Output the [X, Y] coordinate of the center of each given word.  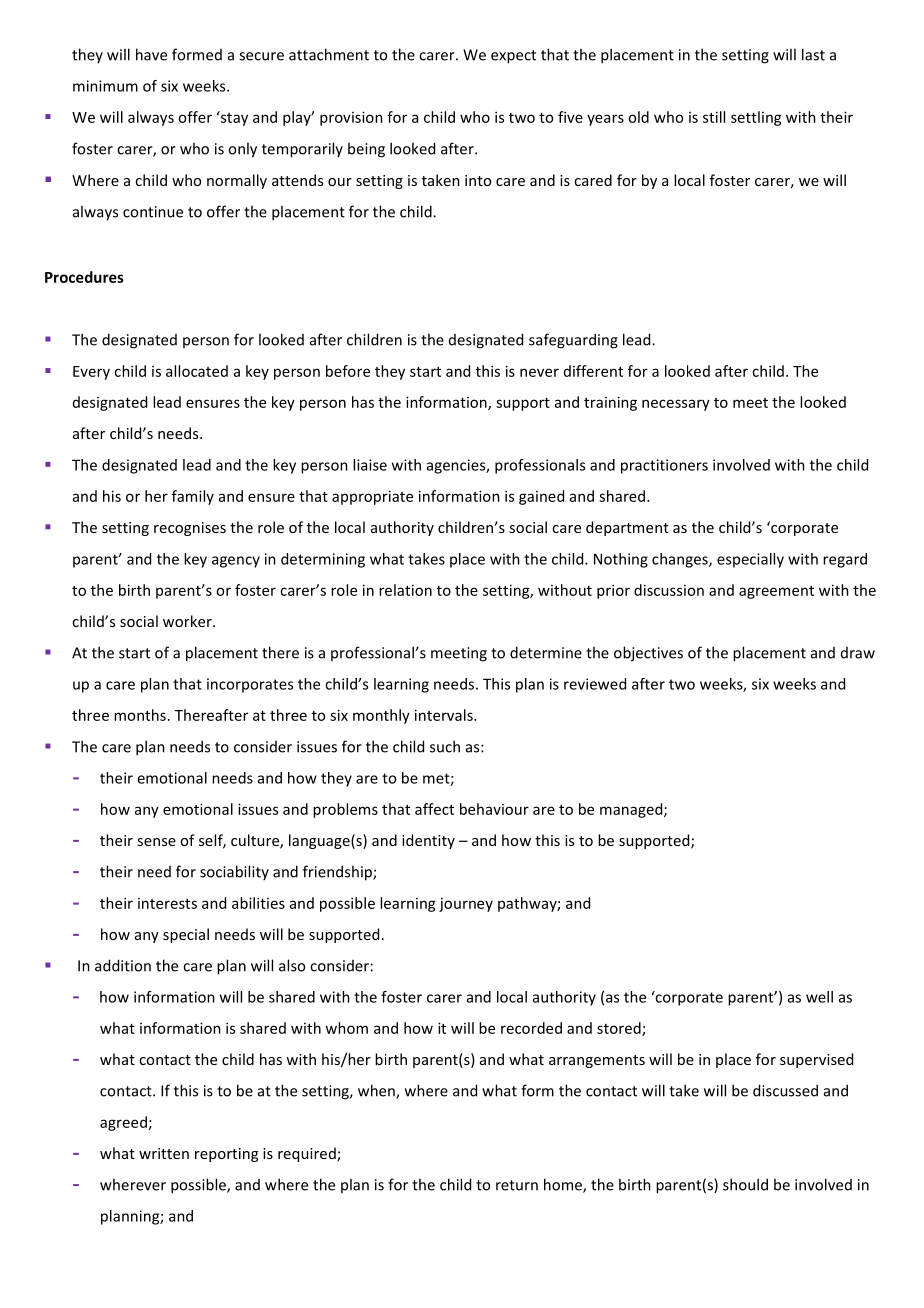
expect [513, 57]
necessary [676, 405]
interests [167, 903]
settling [756, 118]
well [819, 997]
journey [466, 905]
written [164, 1153]
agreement [776, 592]
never [539, 372]
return [517, 1185]
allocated [197, 371]
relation [405, 590]
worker [188, 621]
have [151, 54]
